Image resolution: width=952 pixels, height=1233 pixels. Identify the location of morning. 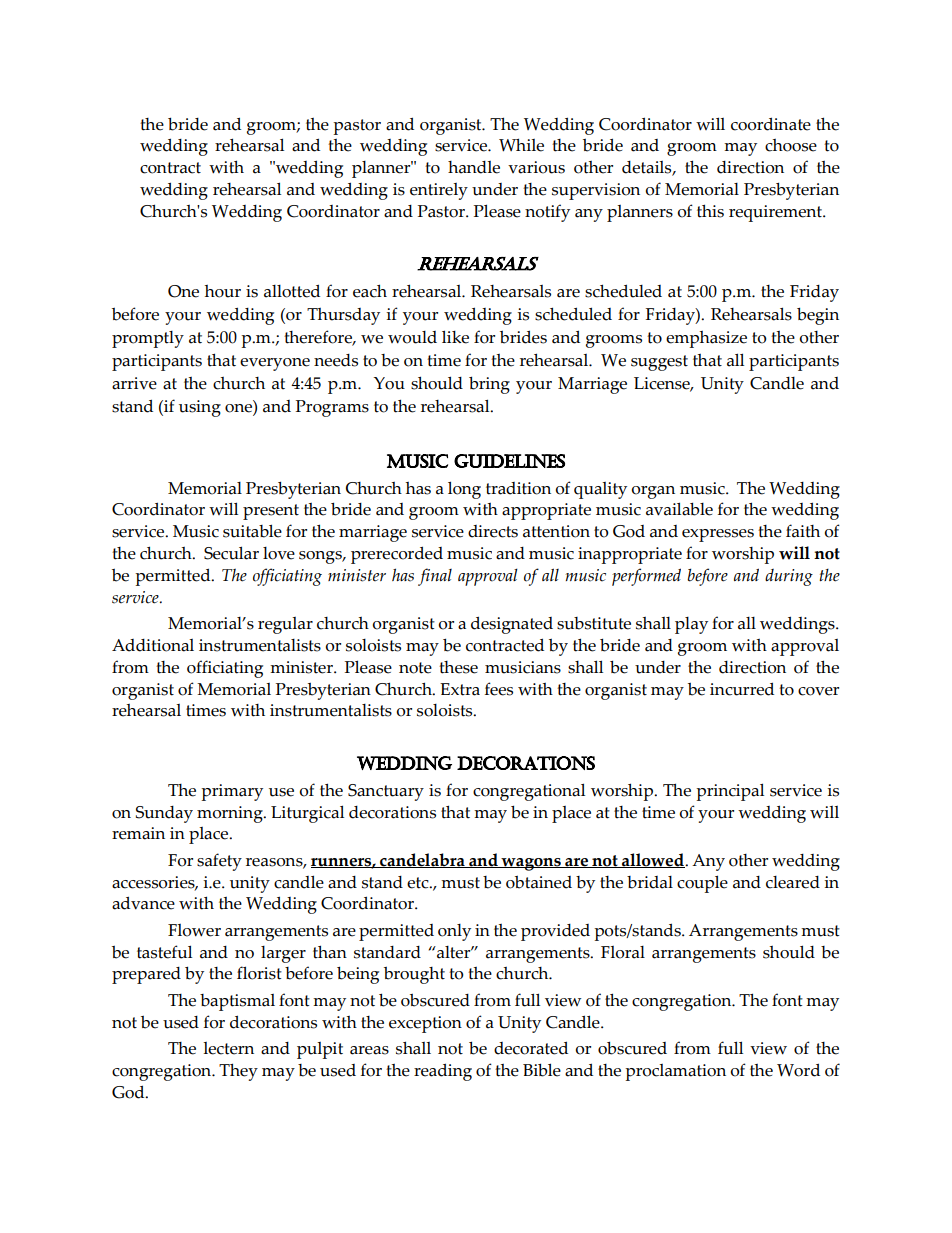
(231, 814).
